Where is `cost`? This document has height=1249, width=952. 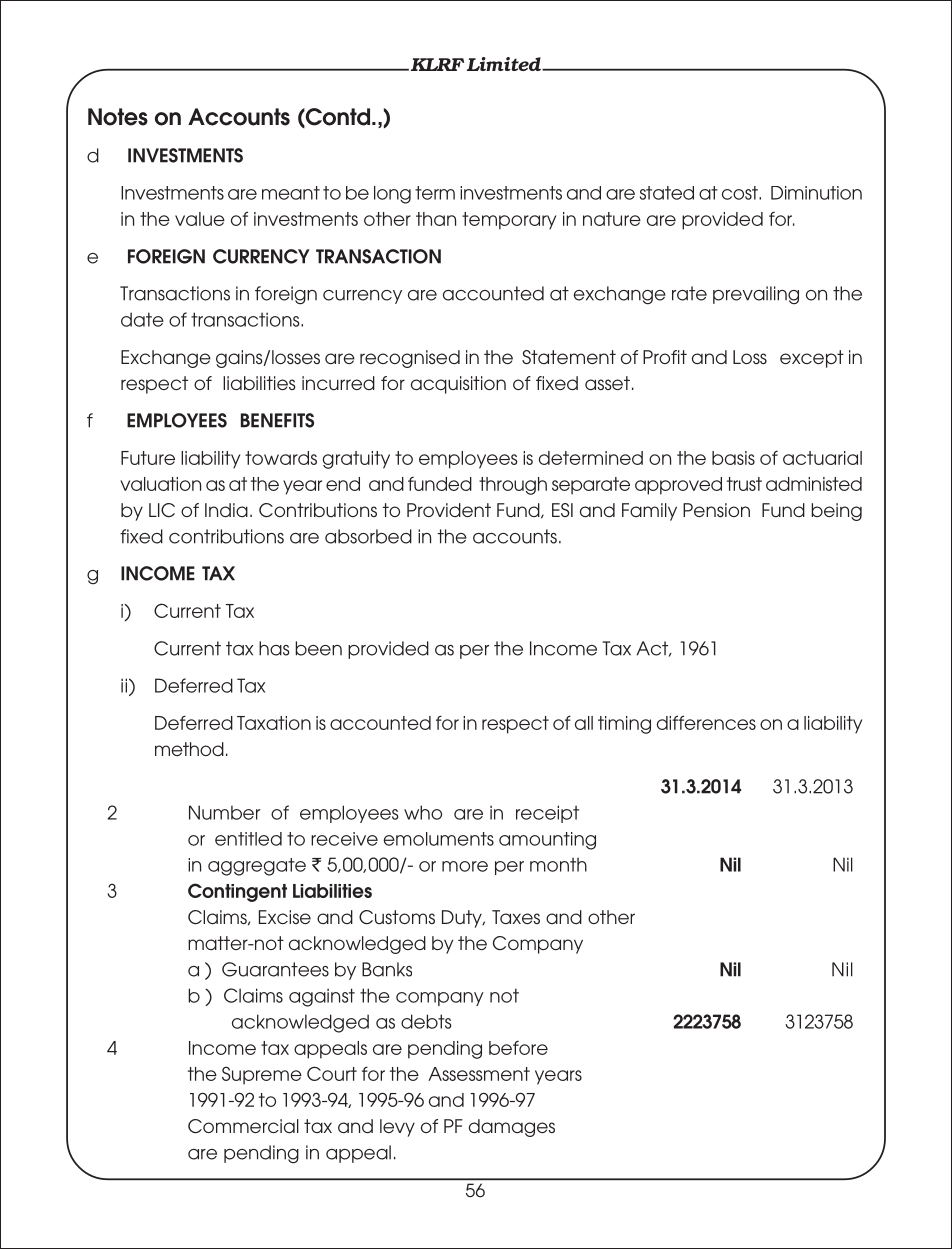
cost is located at coordinates (741, 193).
